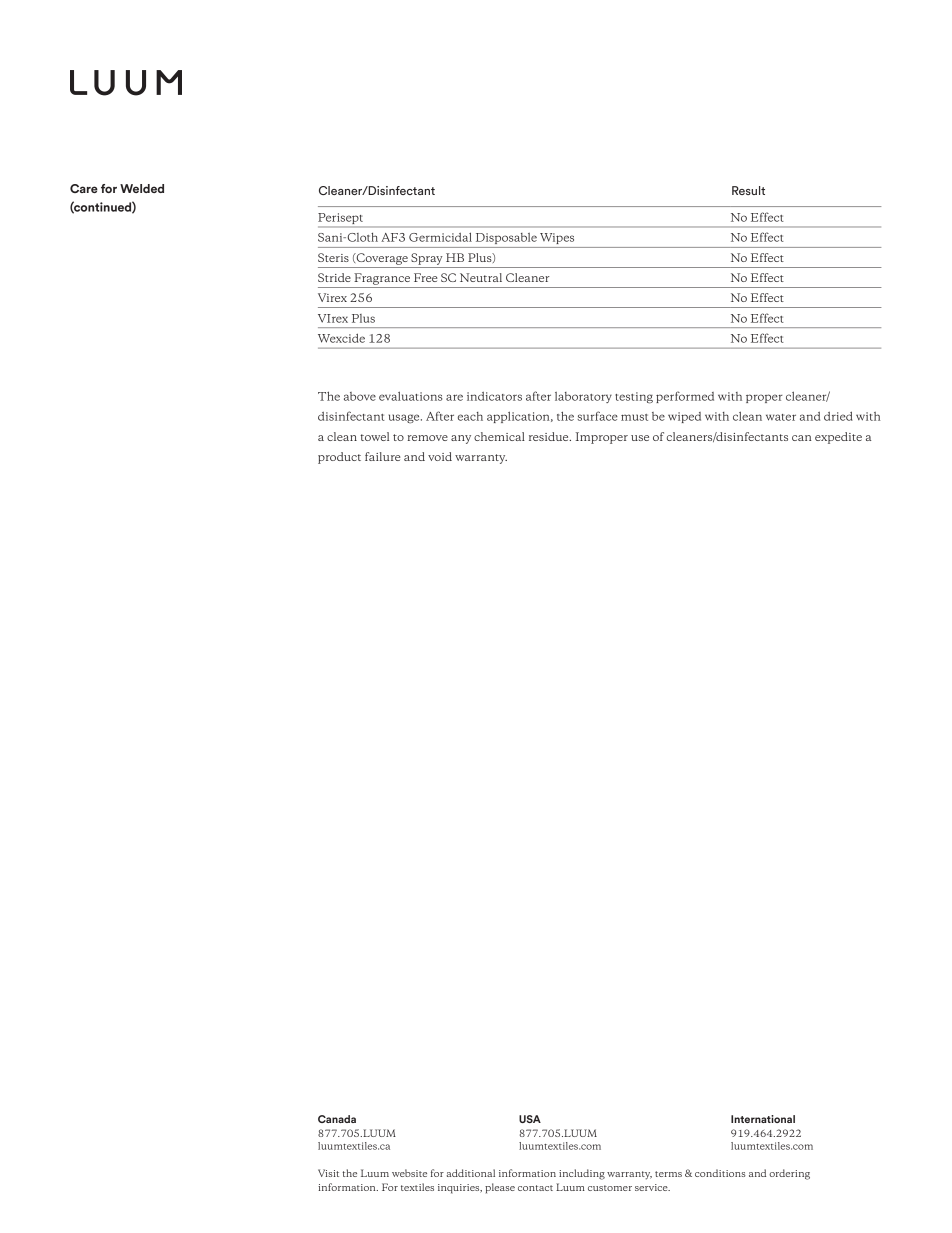 The width and height of the image is (952, 1233). What do you see at coordinates (328, 1173) in the image?
I see `Visit` at bounding box center [328, 1173].
